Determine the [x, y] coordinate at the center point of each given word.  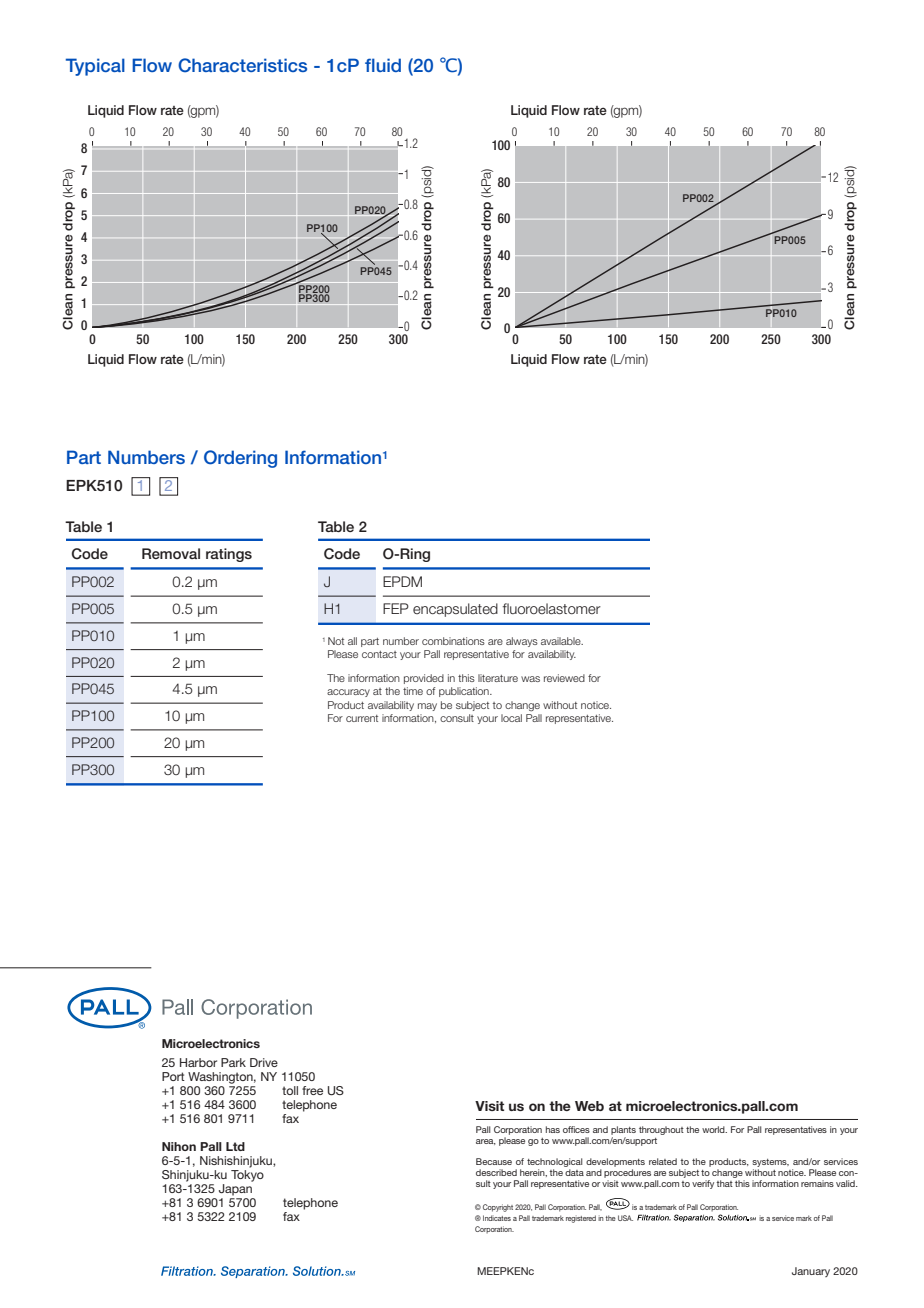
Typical [95, 67]
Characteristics [242, 65]
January [811, 1272]
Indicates [497, 1218]
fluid [383, 65]
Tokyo [247, 1176]
